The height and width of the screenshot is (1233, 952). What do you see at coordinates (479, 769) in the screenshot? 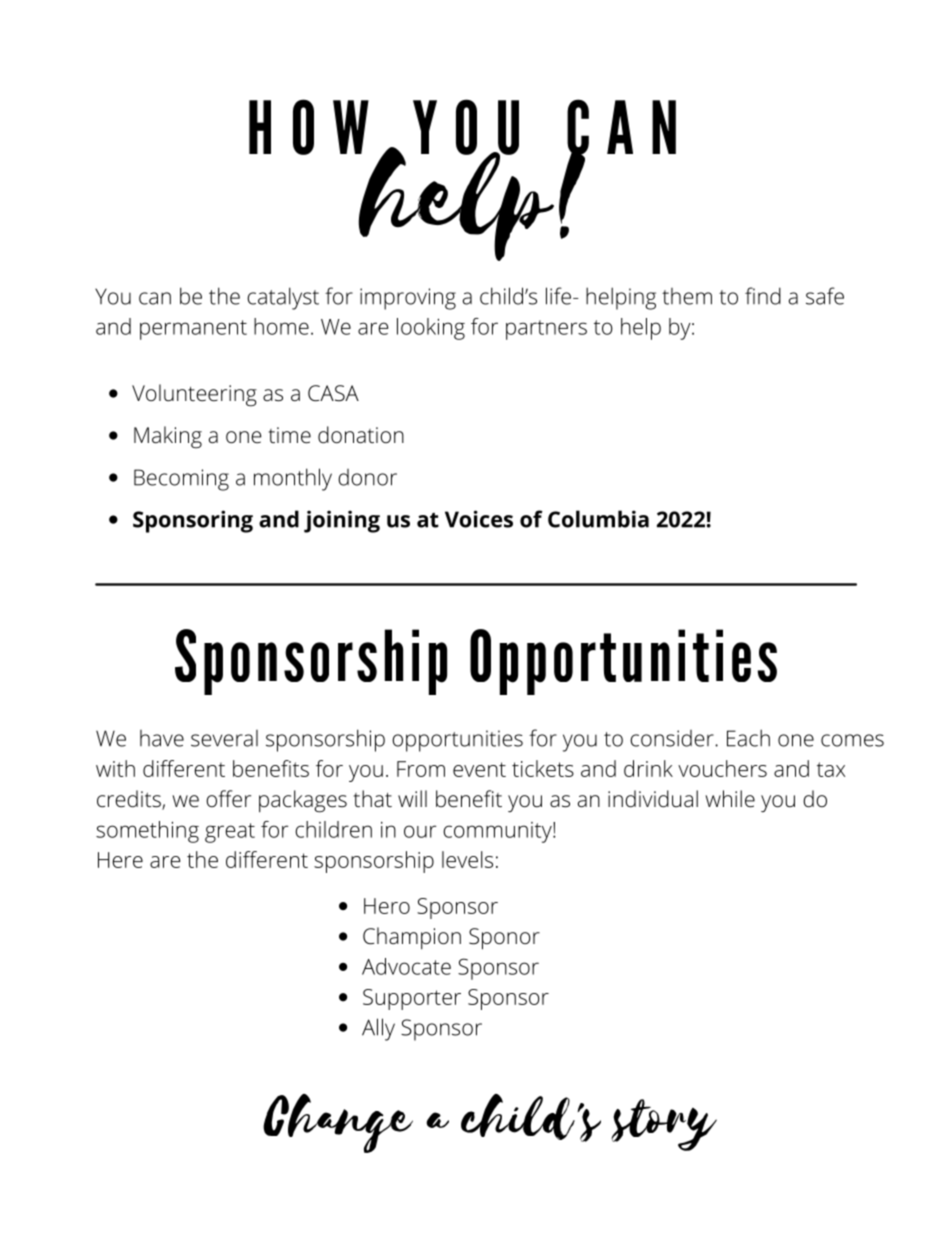
I see `event` at bounding box center [479, 769].
